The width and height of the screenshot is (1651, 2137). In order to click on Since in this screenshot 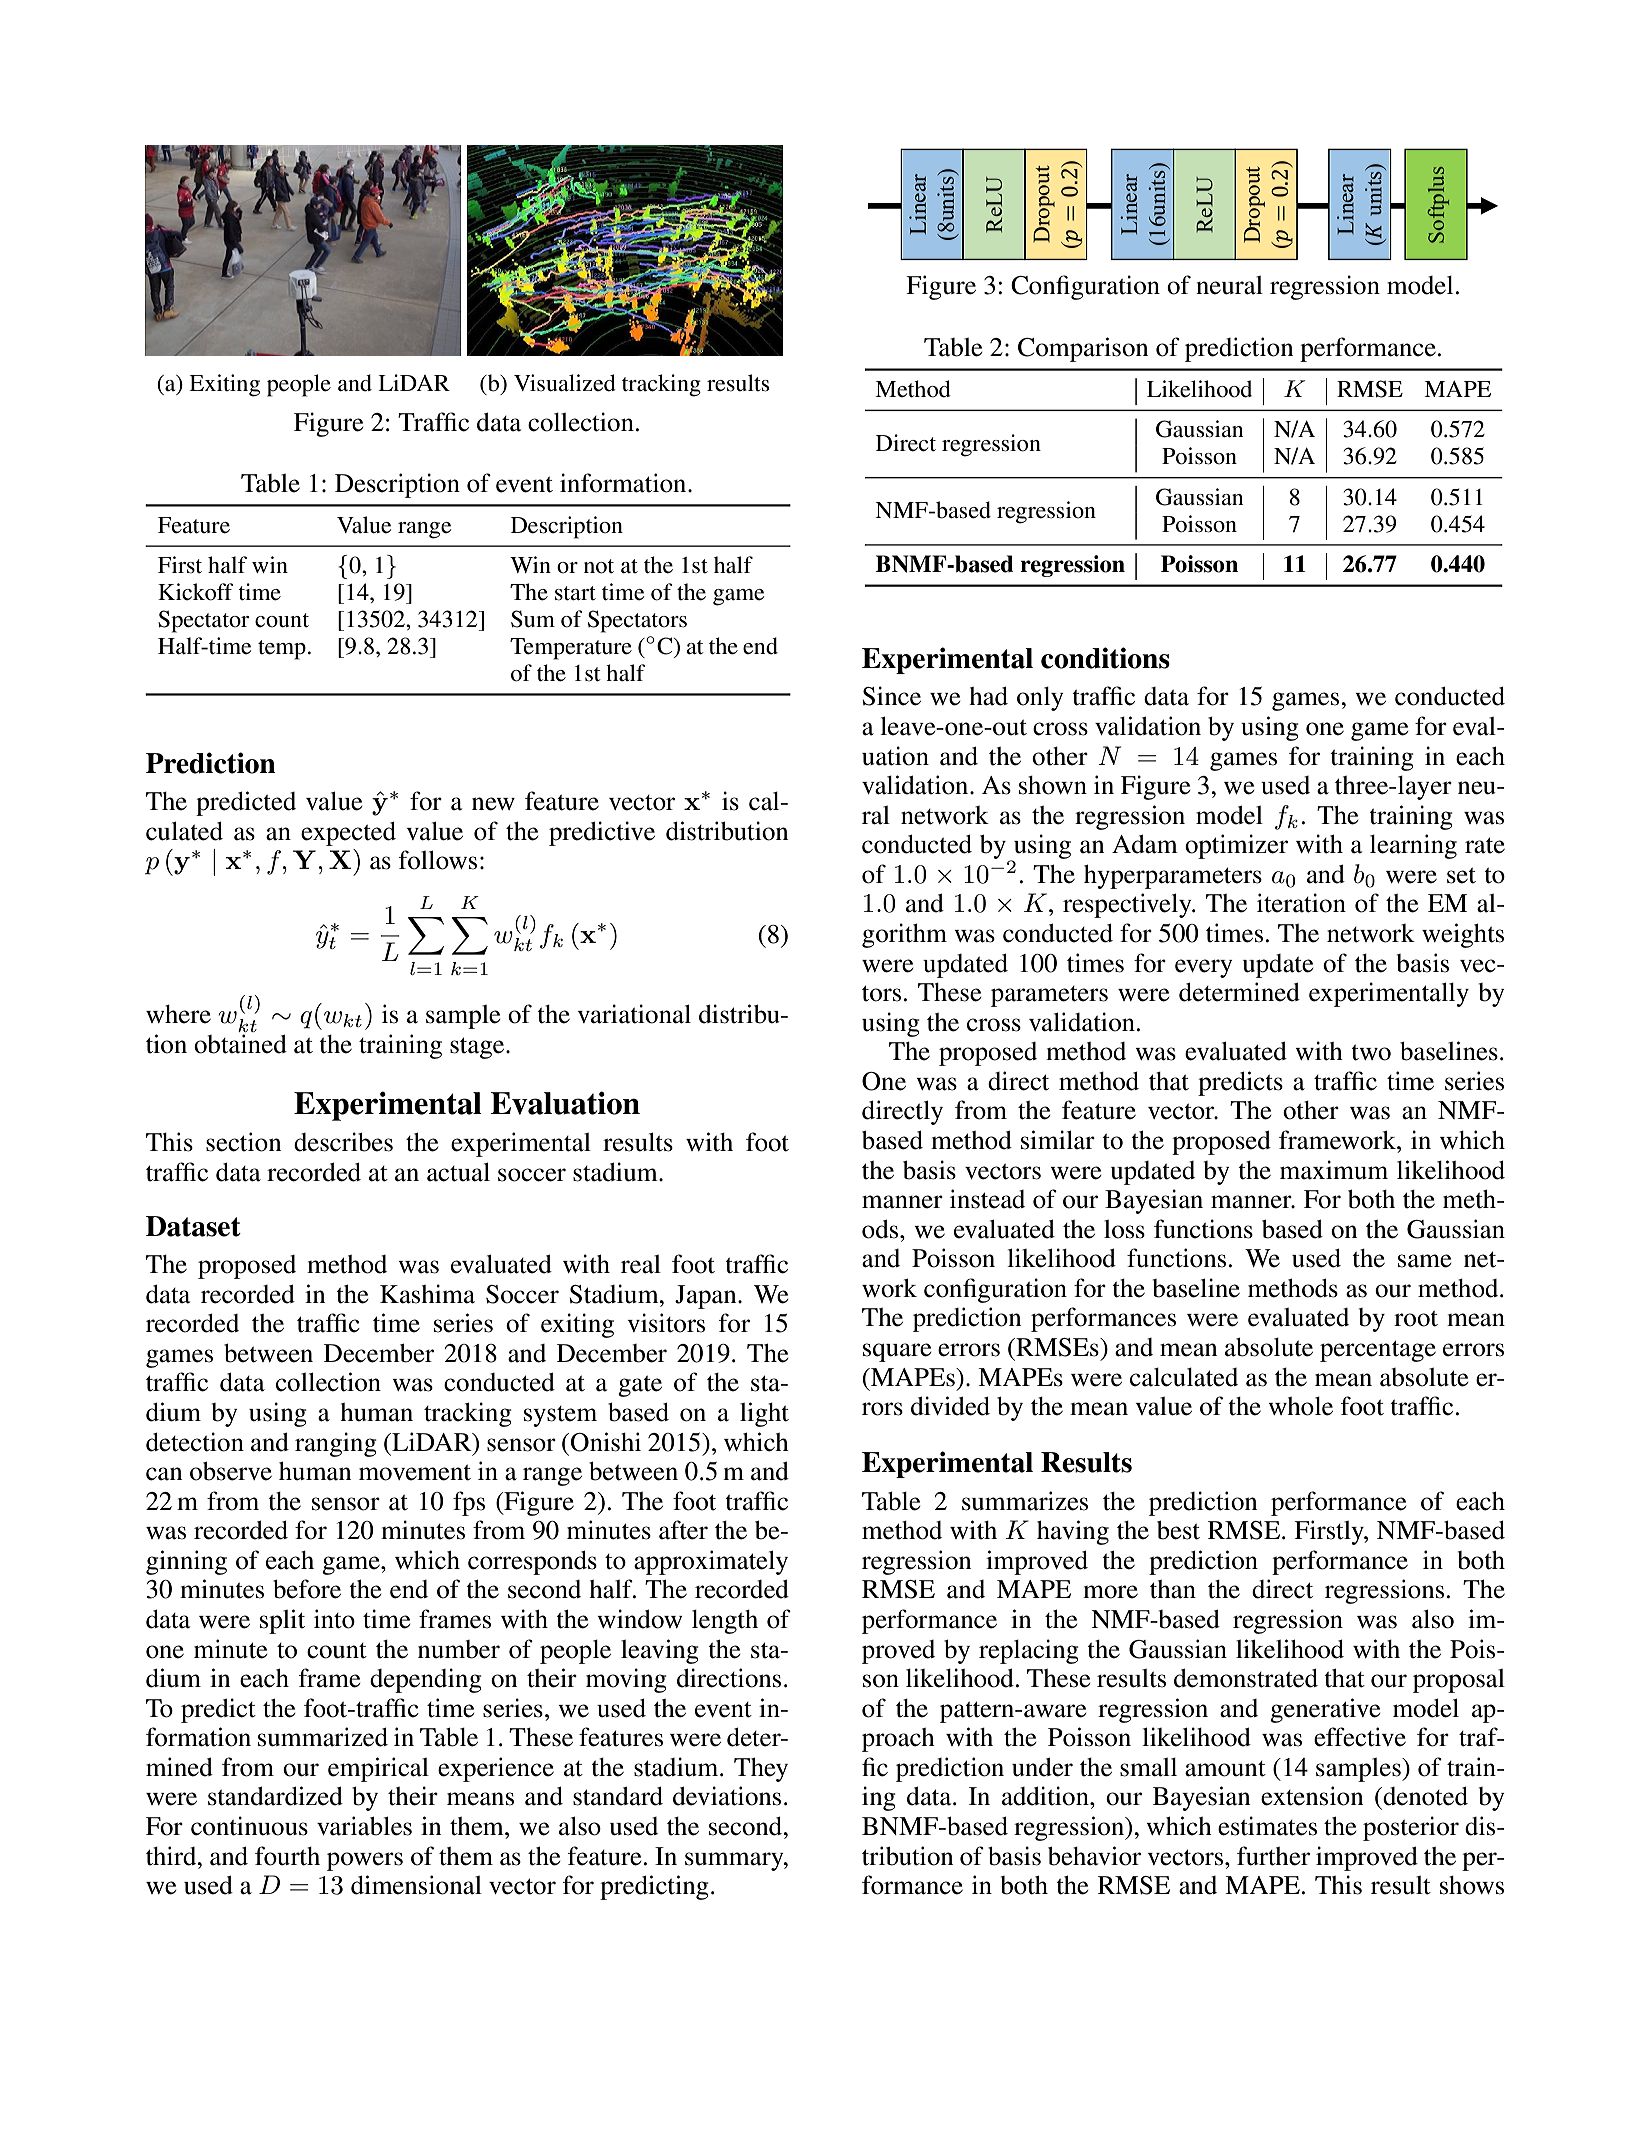, I will do `click(891, 696)`.
